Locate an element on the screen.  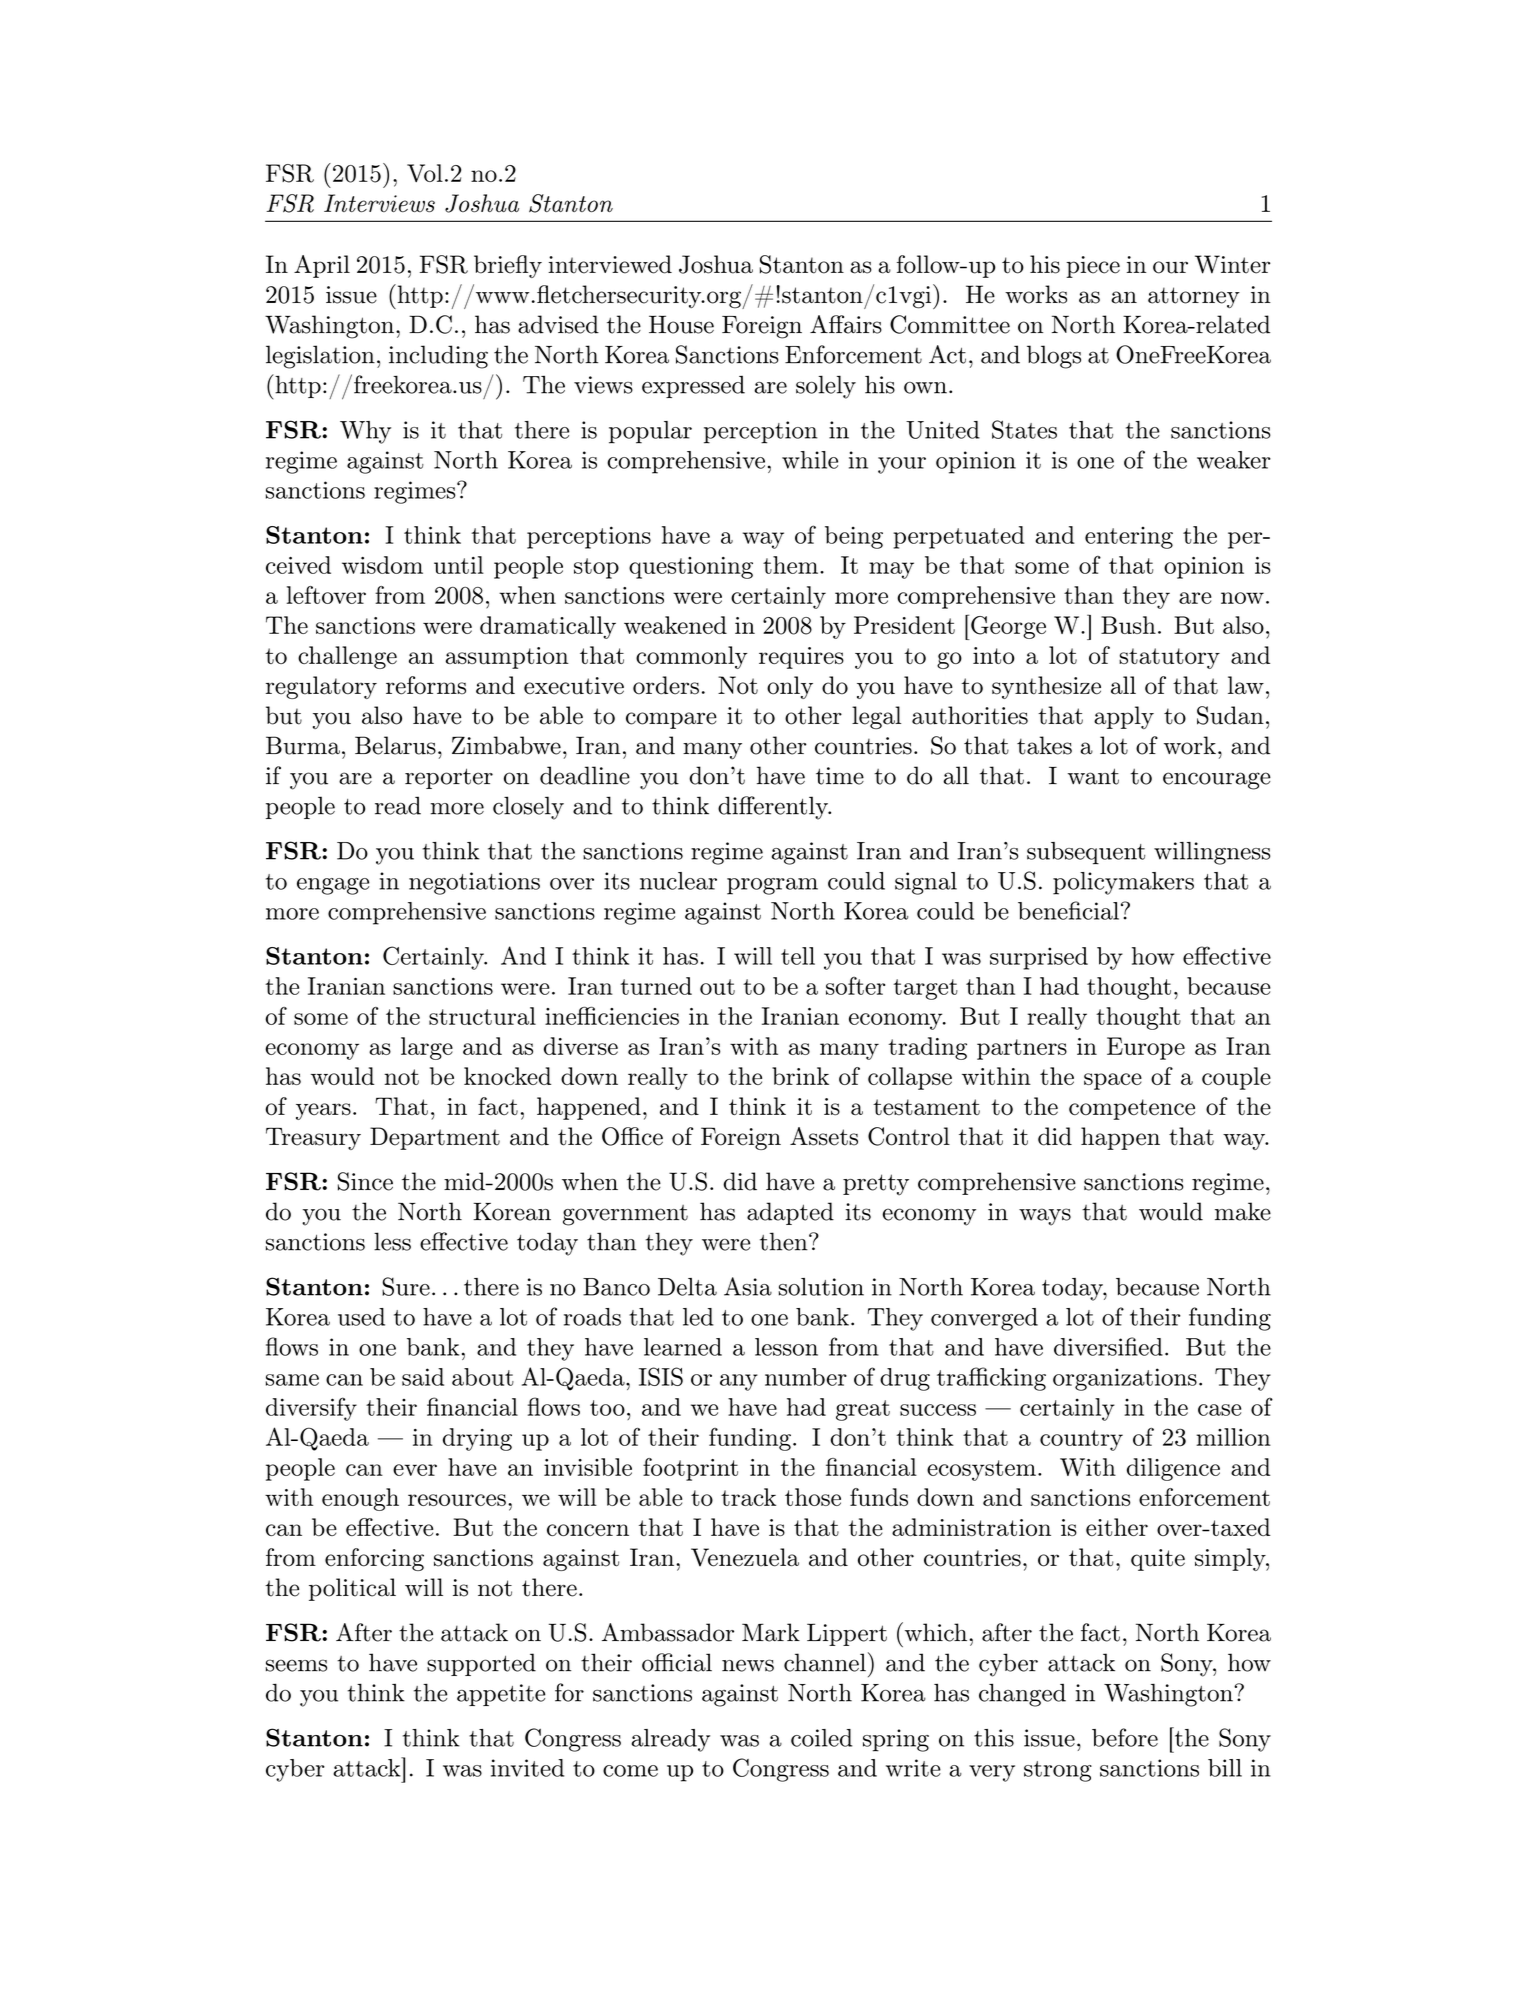
them is located at coordinates (790, 565).
